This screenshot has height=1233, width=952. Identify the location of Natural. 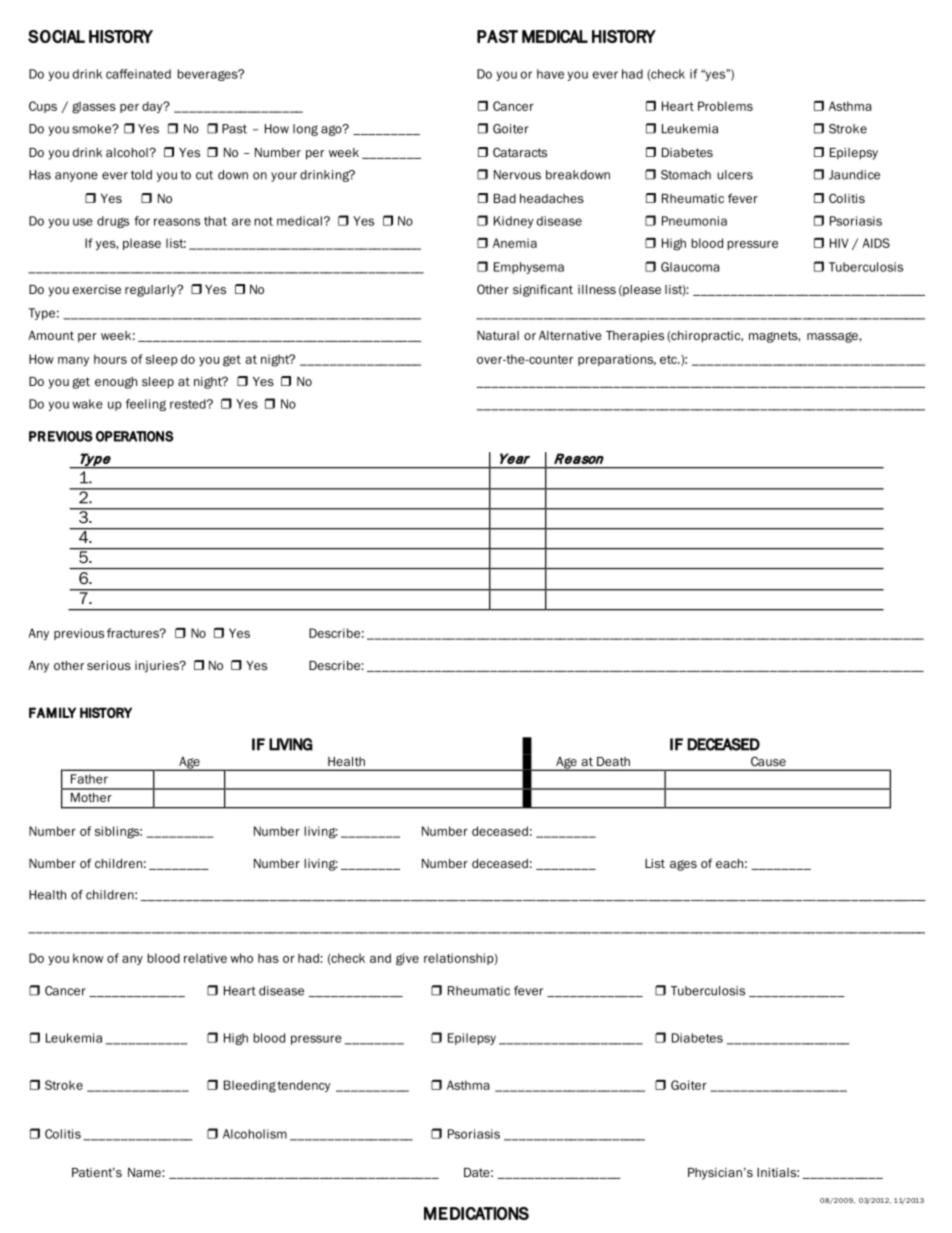
(498, 335).
